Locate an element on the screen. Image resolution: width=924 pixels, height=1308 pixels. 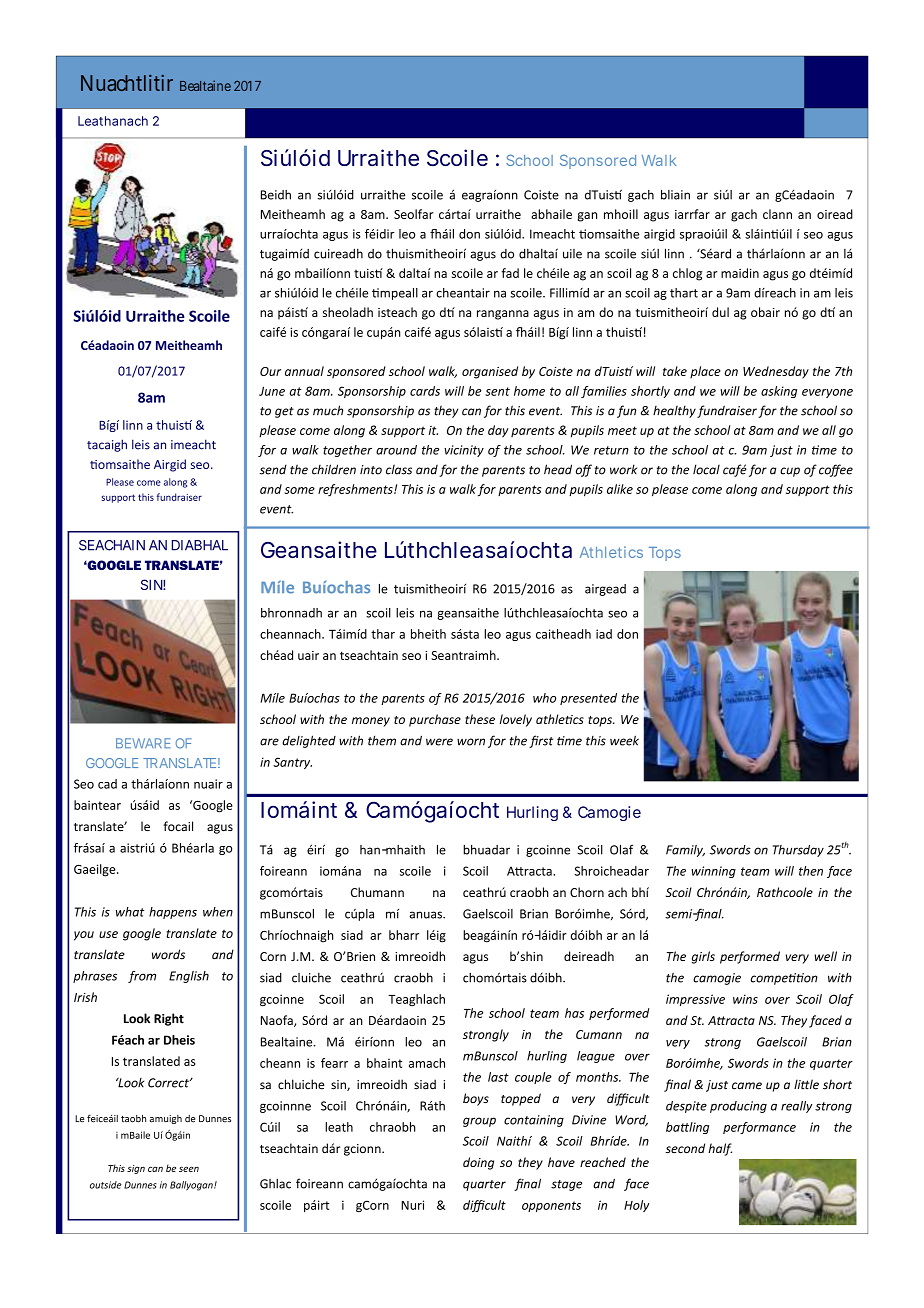
half is located at coordinates (720, 1149).
